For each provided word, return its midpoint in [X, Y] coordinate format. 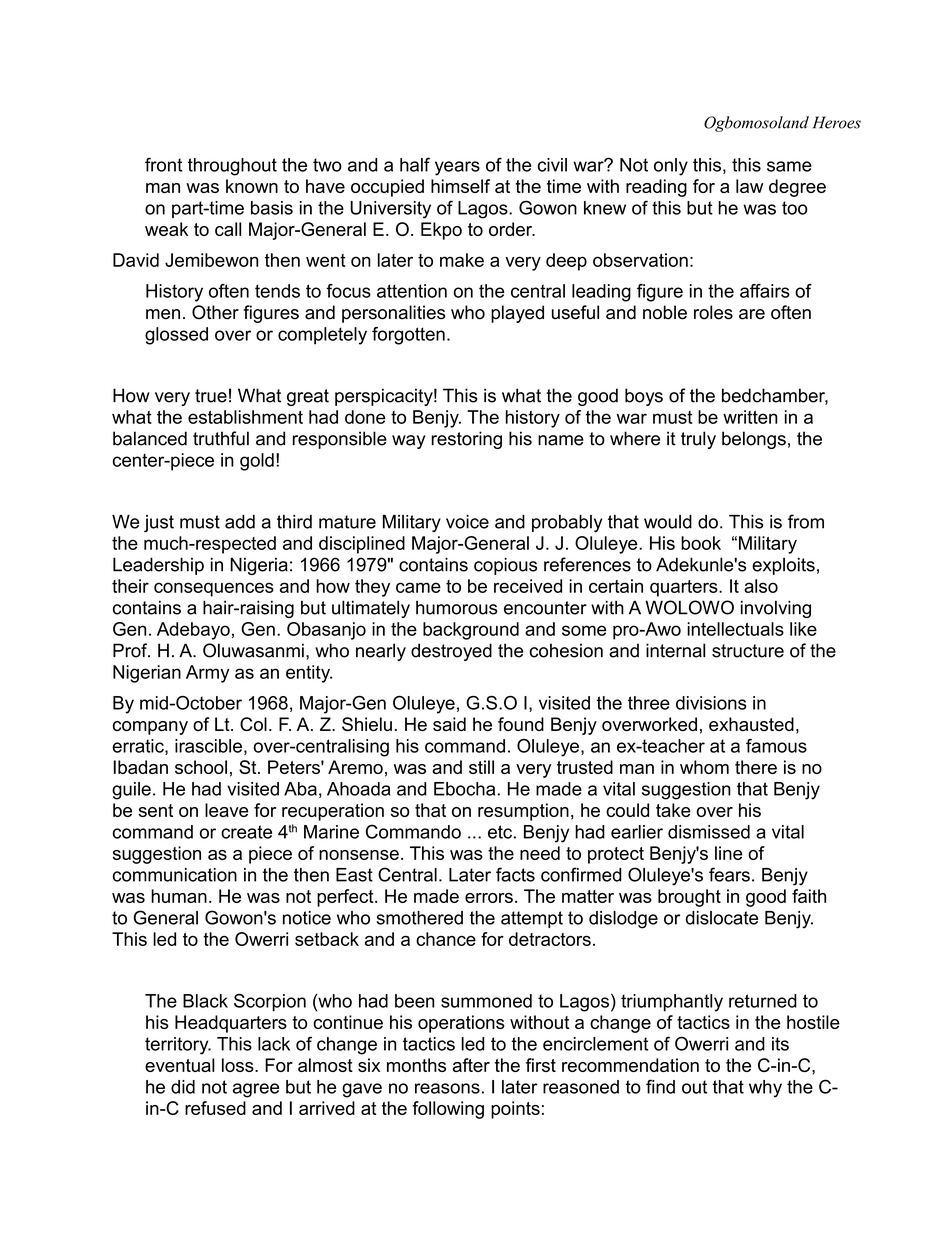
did [183, 1087]
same [789, 166]
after [471, 1065]
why [765, 1089]
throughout [232, 167]
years [457, 168]
